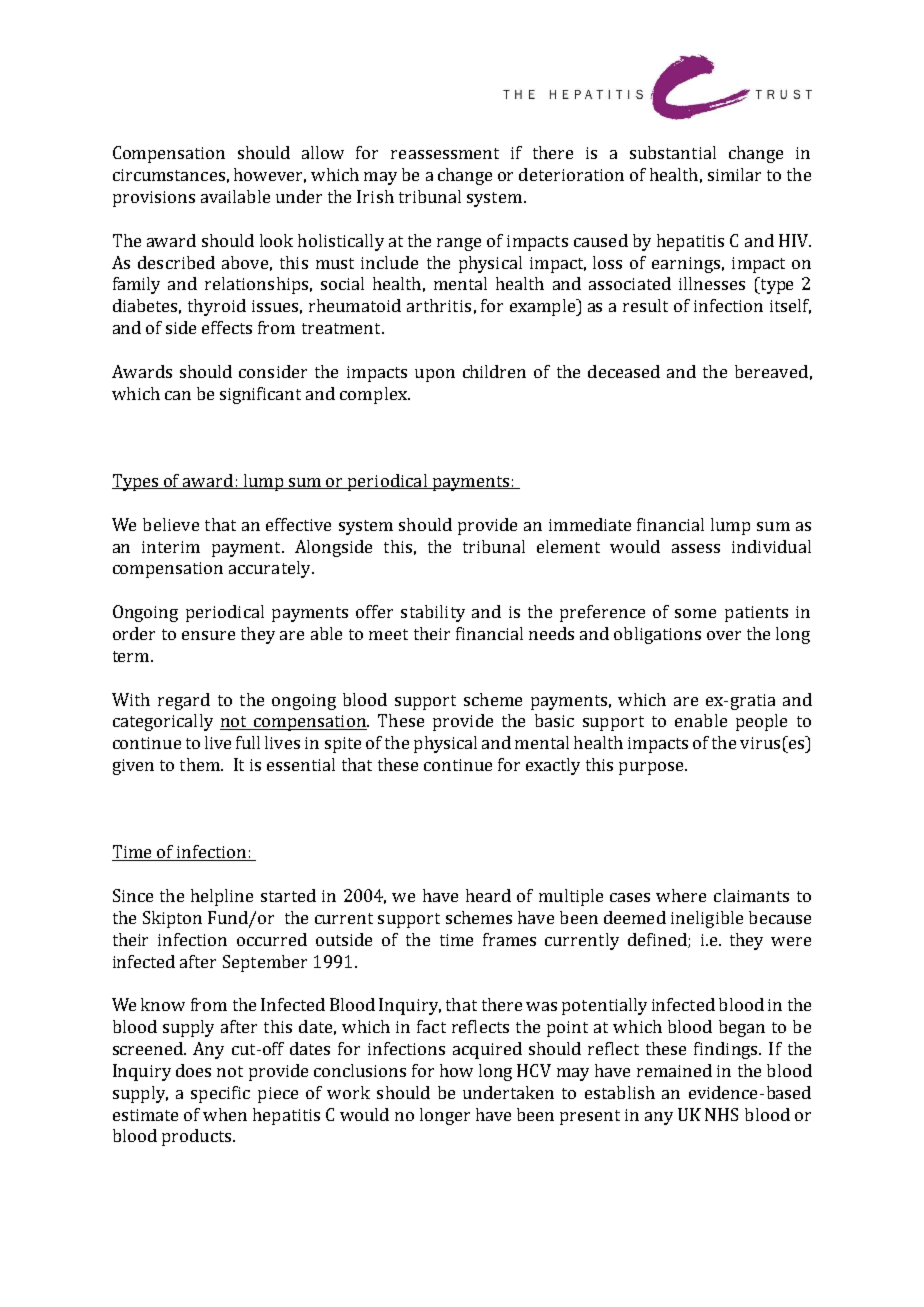 The height and width of the page is (1307, 924). What do you see at coordinates (208, 635) in the page?
I see `ensure` at bounding box center [208, 635].
